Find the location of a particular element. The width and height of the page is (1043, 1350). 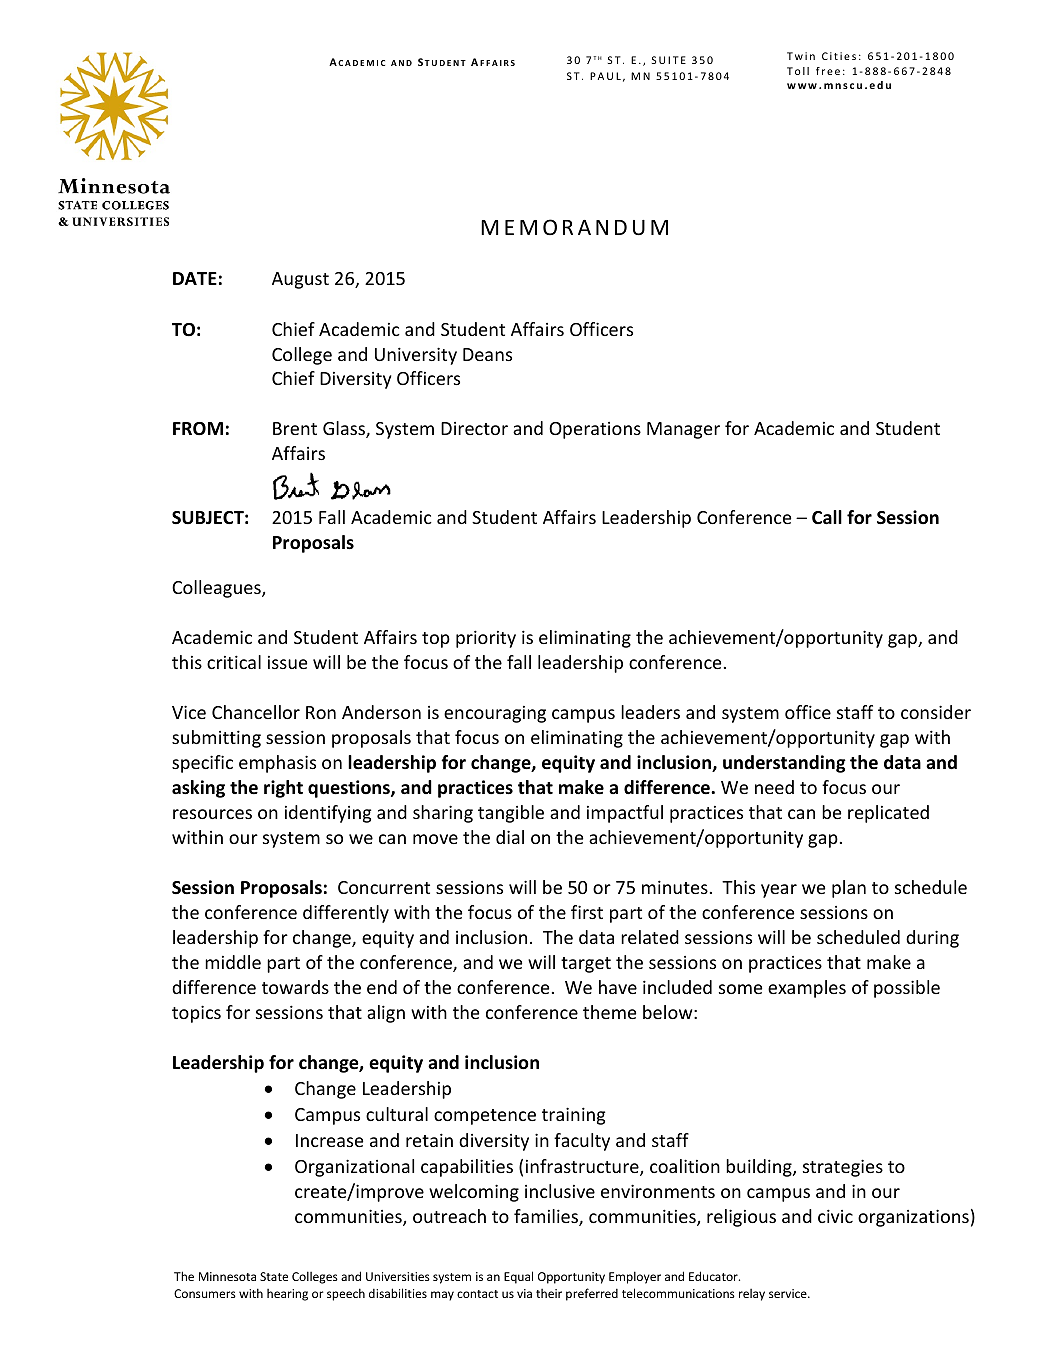

State is located at coordinates (274, 1276).
